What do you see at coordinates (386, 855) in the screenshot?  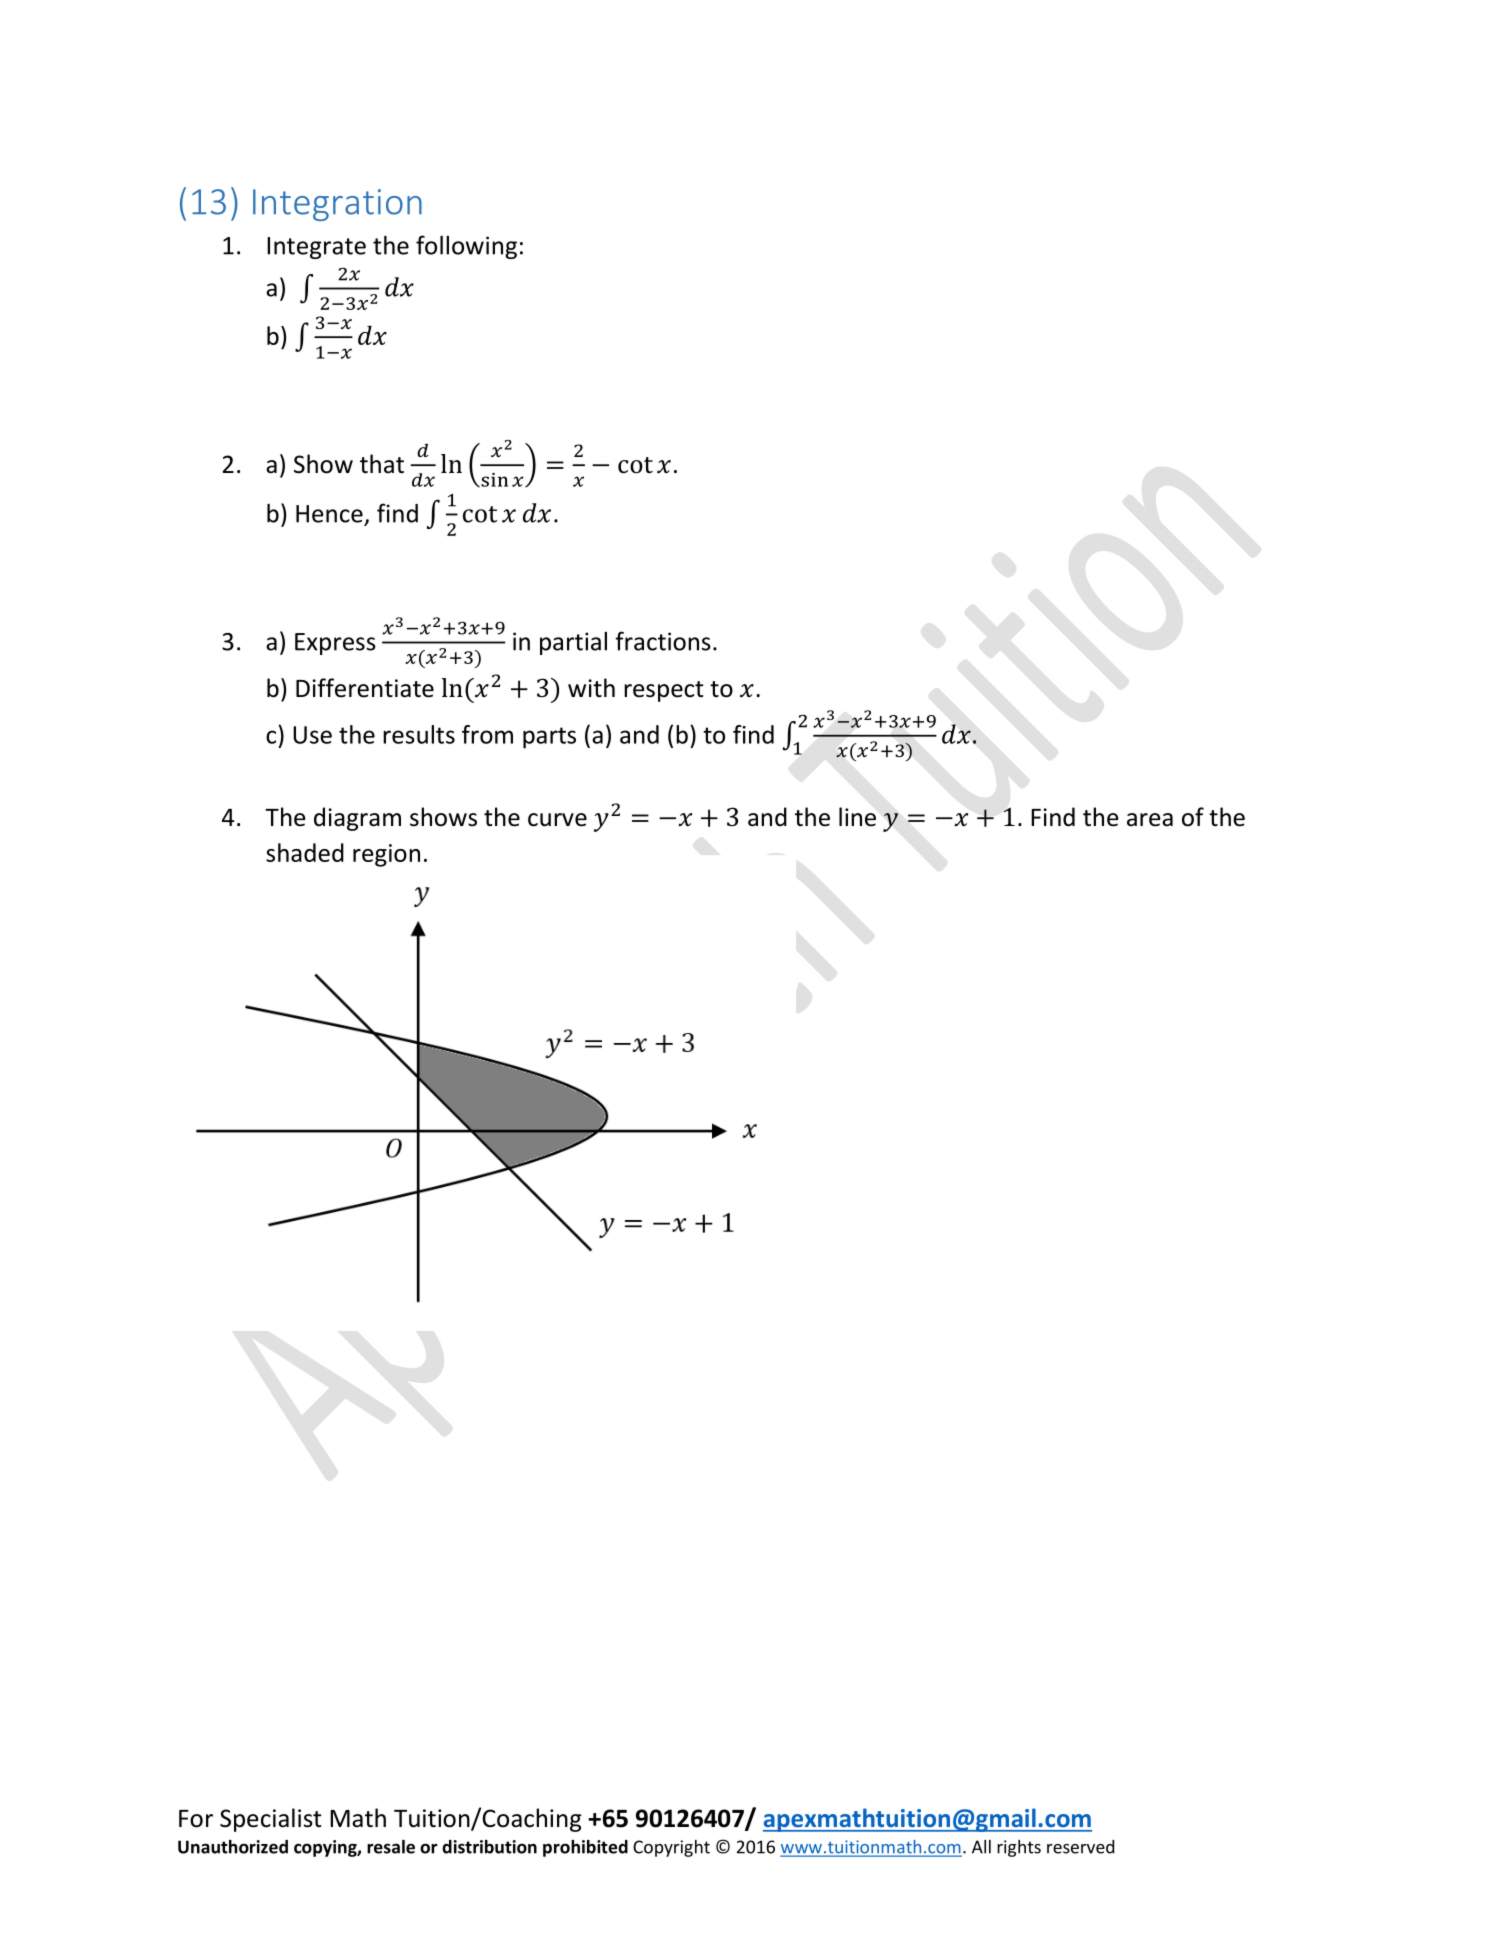 I see `region` at bounding box center [386, 855].
